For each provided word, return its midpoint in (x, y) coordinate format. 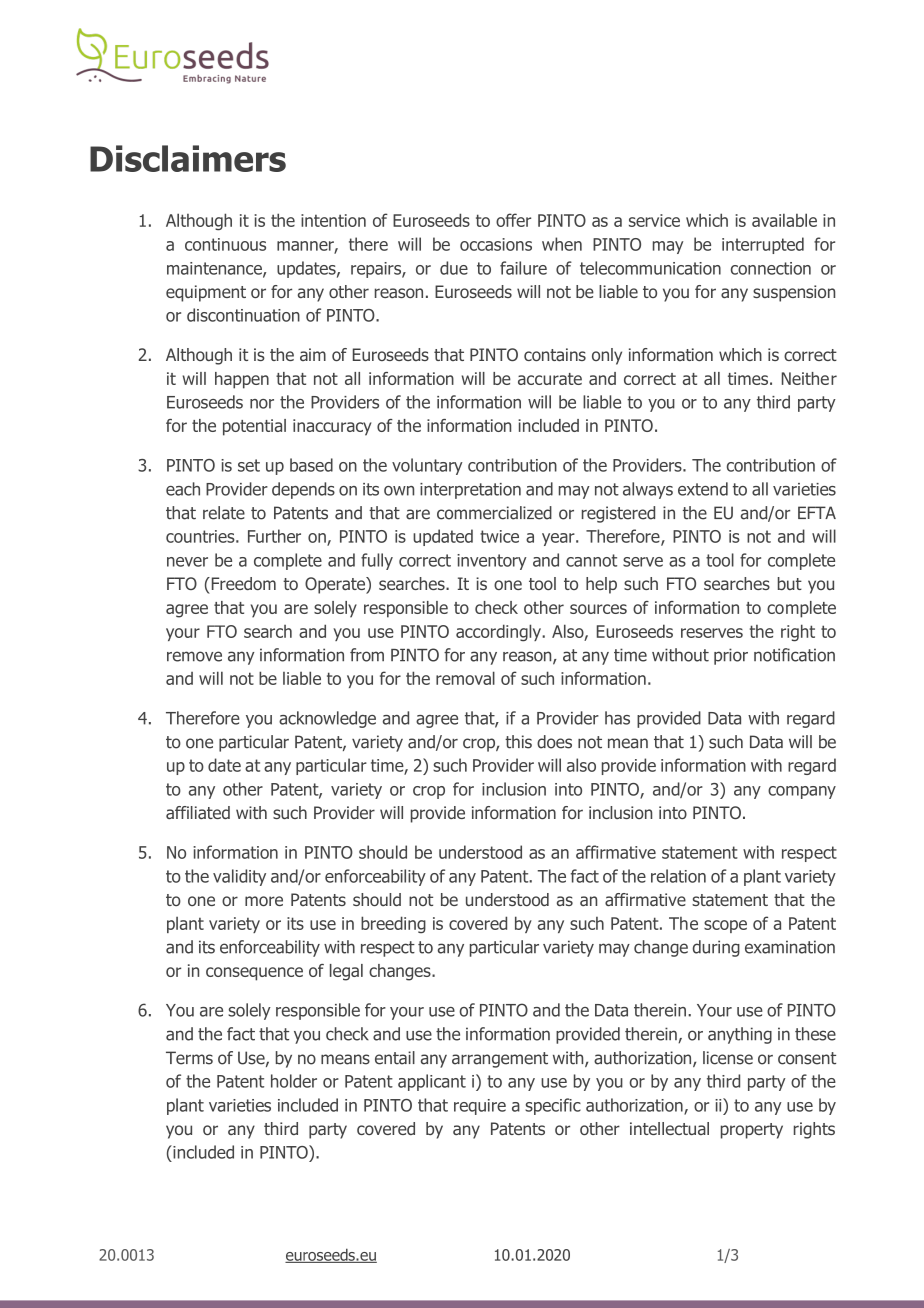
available (784, 220)
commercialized (494, 513)
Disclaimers (188, 158)
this (518, 742)
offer (513, 220)
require (480, 1107)
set (249, 465)
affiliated (198, 812)
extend (703, 489)
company (802, 792)
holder (294, 1081)
